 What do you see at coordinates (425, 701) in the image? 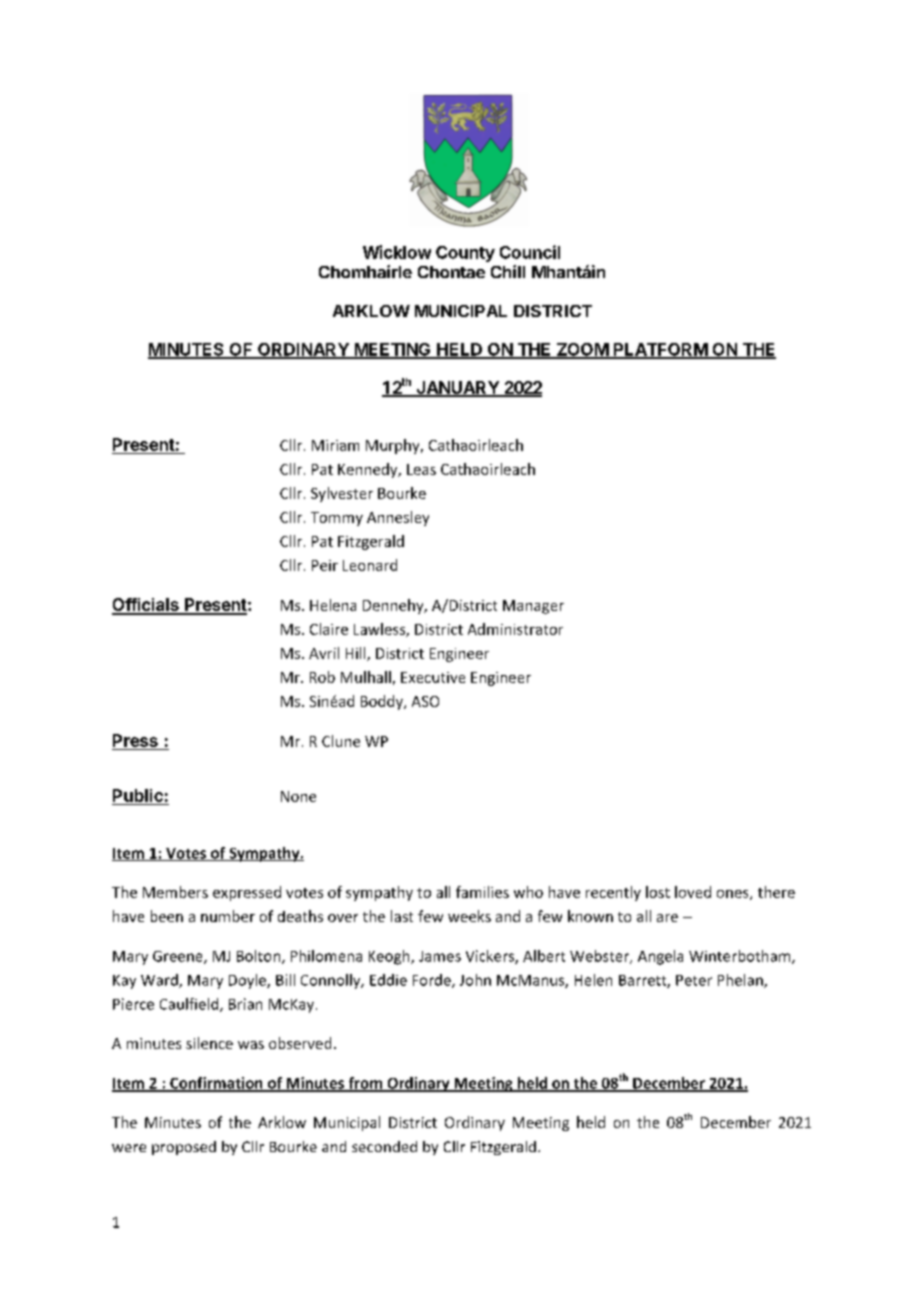
I see `ASO` at bounding box center [425, 701].
